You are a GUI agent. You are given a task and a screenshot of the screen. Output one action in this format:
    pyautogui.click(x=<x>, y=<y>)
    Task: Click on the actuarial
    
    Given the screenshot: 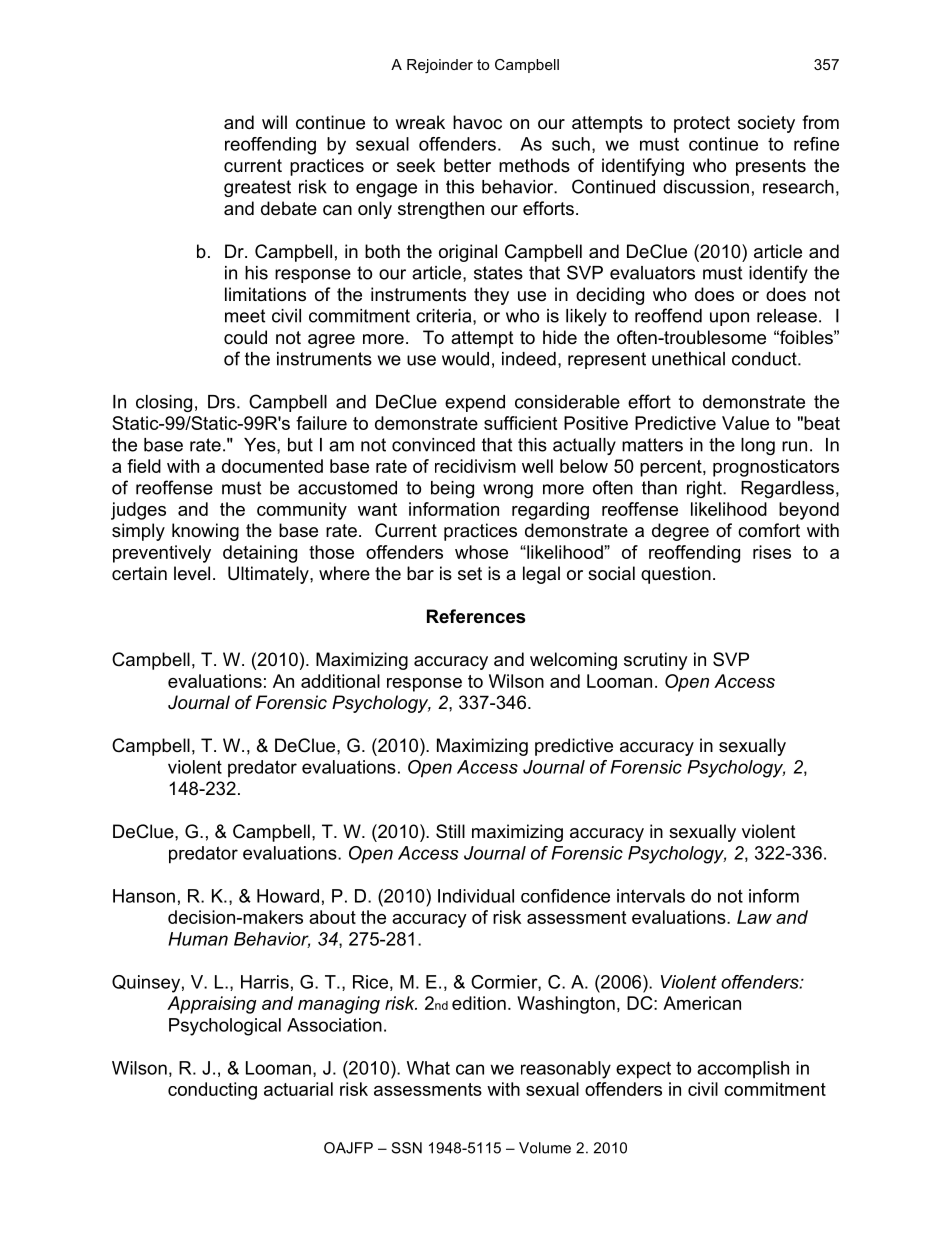 What is the action you would take?
    pyautogui.click(x=298, y=1089)
